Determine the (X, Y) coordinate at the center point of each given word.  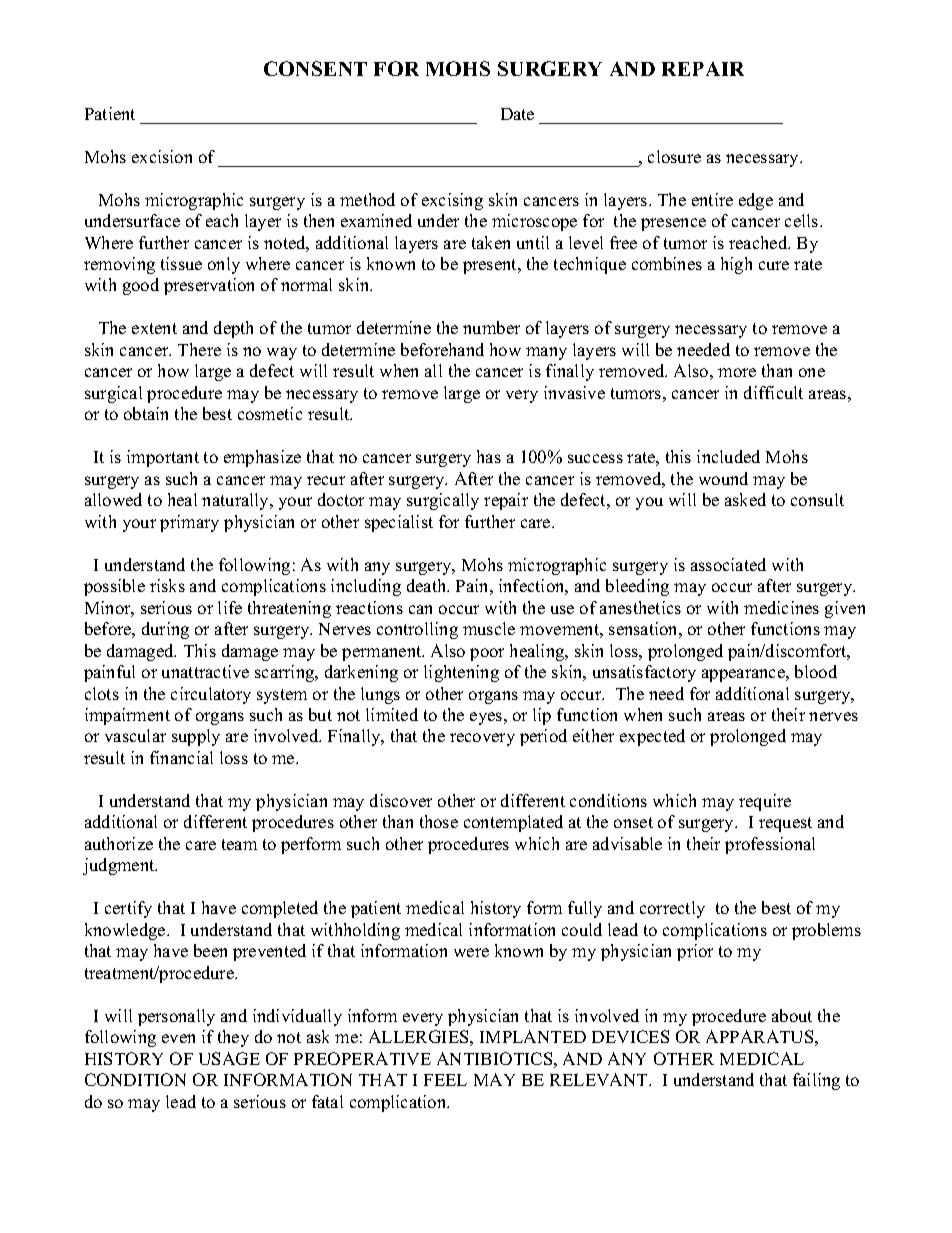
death (428, 585)
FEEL (445, 1080)
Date (517, 114)
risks (167, 585)
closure (674, 156)
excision (162, 156)
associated (728, 564)
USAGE (229, 1058)
